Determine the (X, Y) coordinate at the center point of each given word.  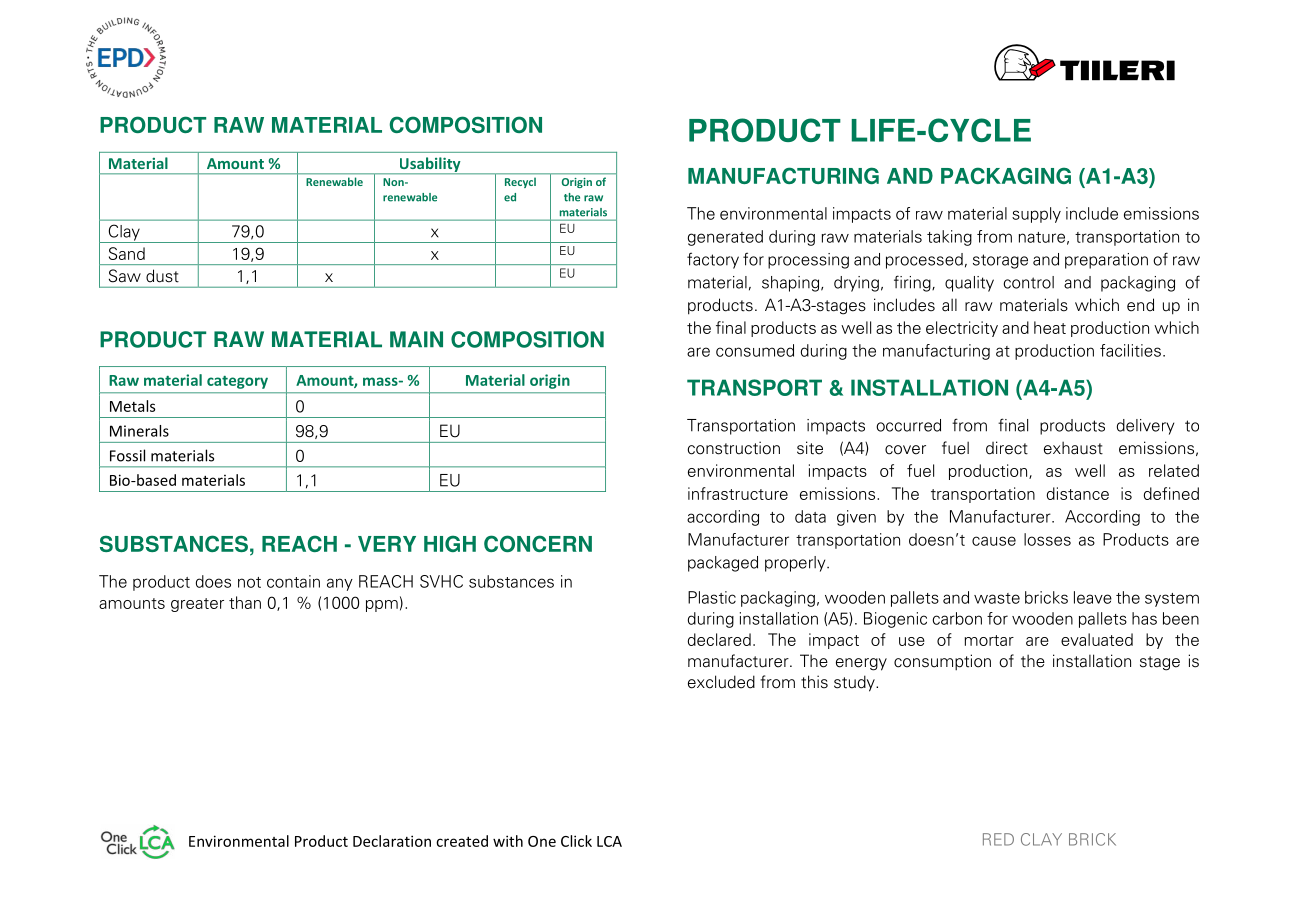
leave (1093, 597)
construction (733, 448)
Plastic (712, 597)
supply (1036, 215)
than (245, 602)
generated (725, 238)
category (237, 382)
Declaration (392, 841)
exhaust (1073, 448)
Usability (430, 165)
